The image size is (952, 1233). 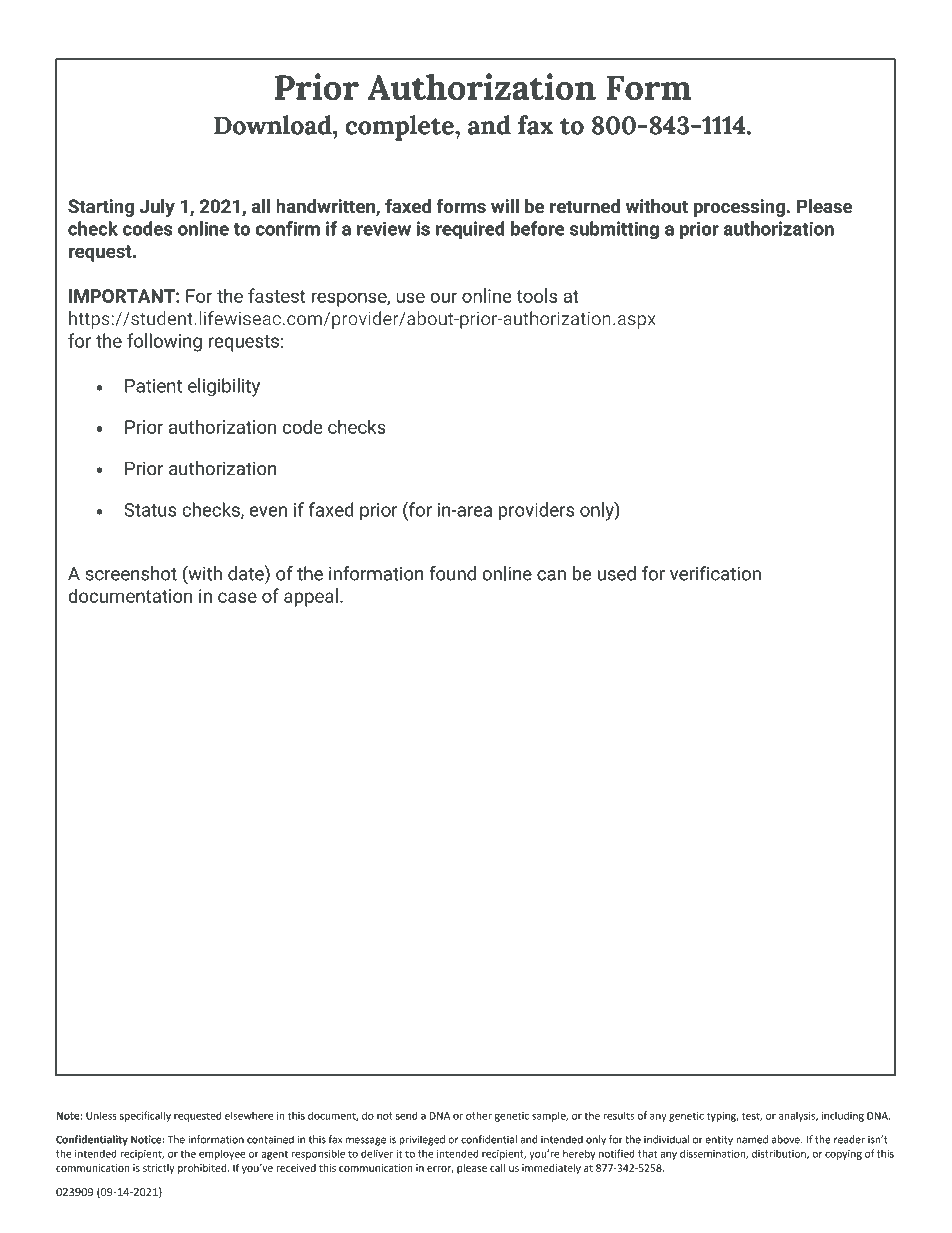 What do you see at coordinates (157, 207) in the screenshot?
I see `July` at bounding box center [157, 207].
